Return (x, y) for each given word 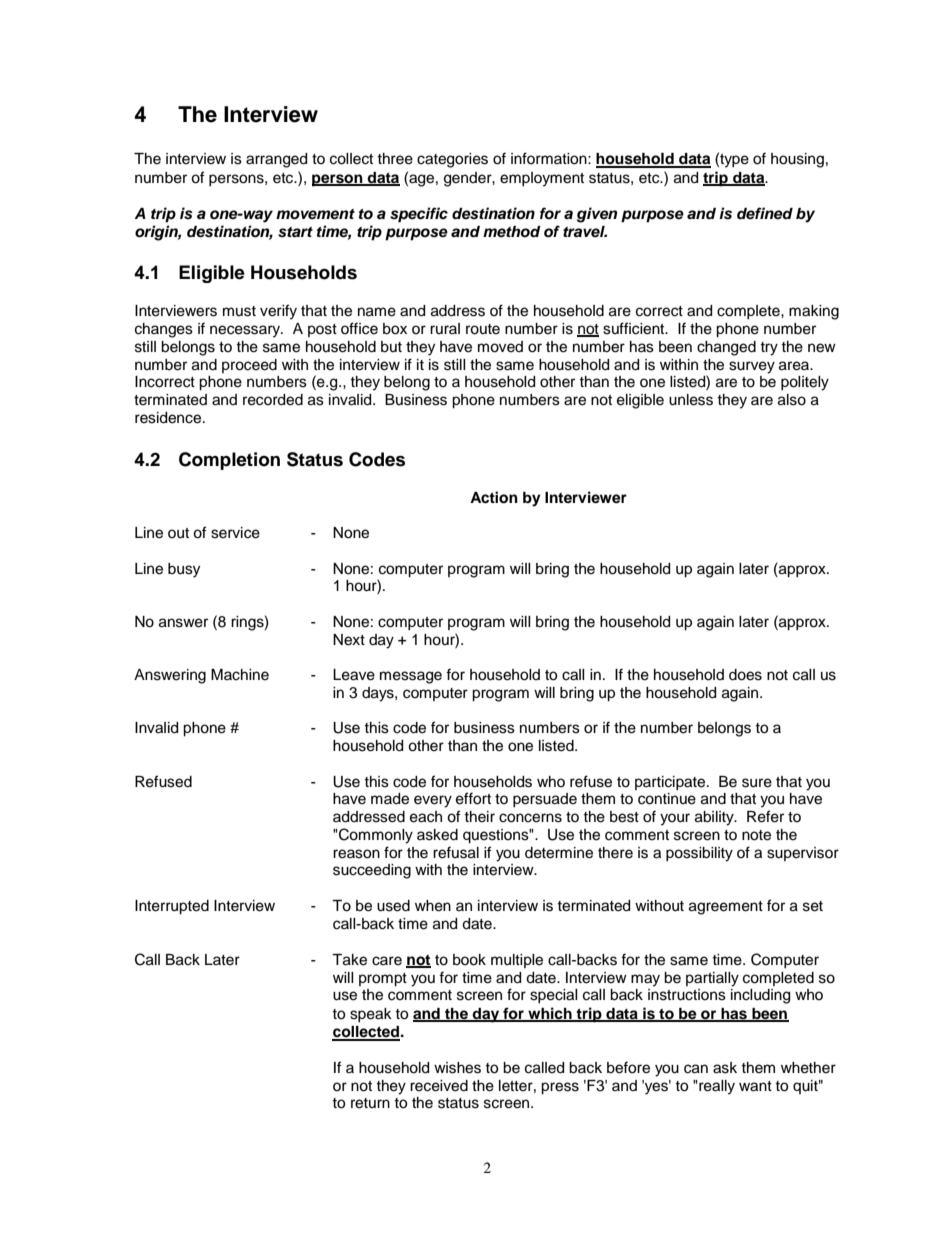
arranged (276, 160)
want (755, 1086)
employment (542, 179)
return (370, 1103)
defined (765, 213)
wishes (457, 1068)
